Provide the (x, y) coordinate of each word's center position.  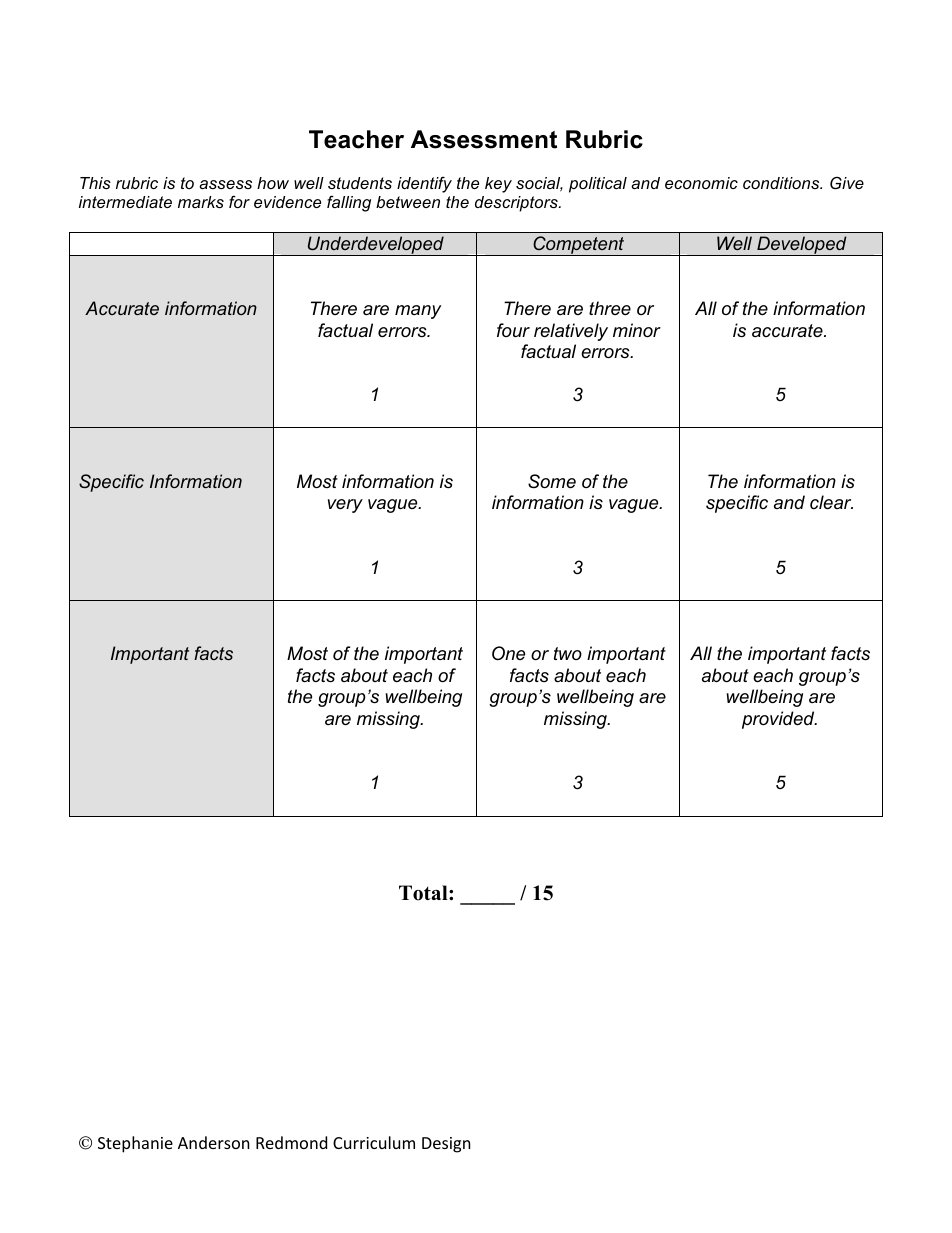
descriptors (517, 204)
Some (552, 481)
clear (831, 502)
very (345, 506)
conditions (782, 183)
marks (201, 202)
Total (424, 893)
